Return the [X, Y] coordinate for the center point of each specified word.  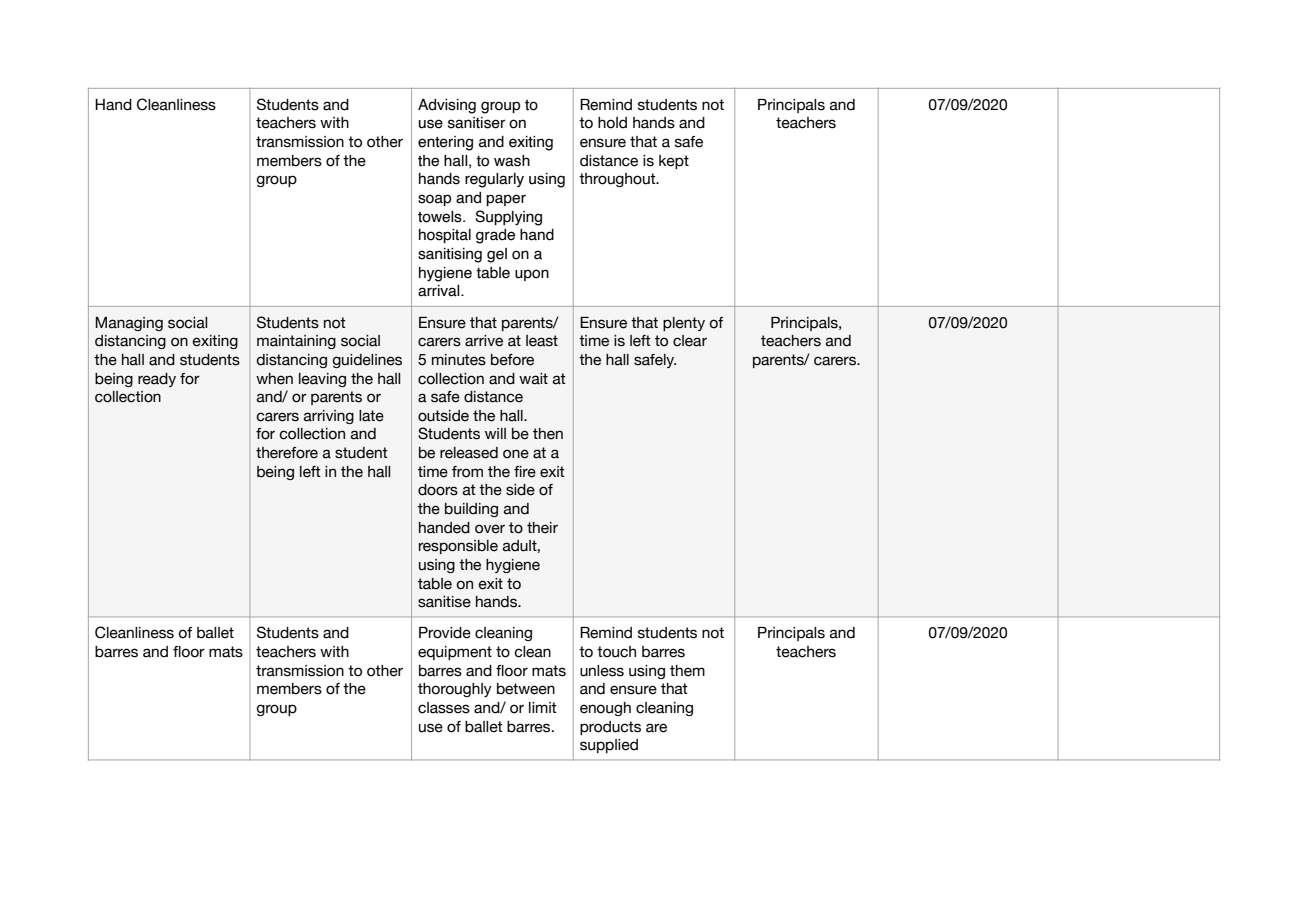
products [610, 728]
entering [445, 143]
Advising [447, 106]
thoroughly [455, 690]
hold [612, 123]
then [548, 434]
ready [157, 380]
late [371, 416]
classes [444, 708]
